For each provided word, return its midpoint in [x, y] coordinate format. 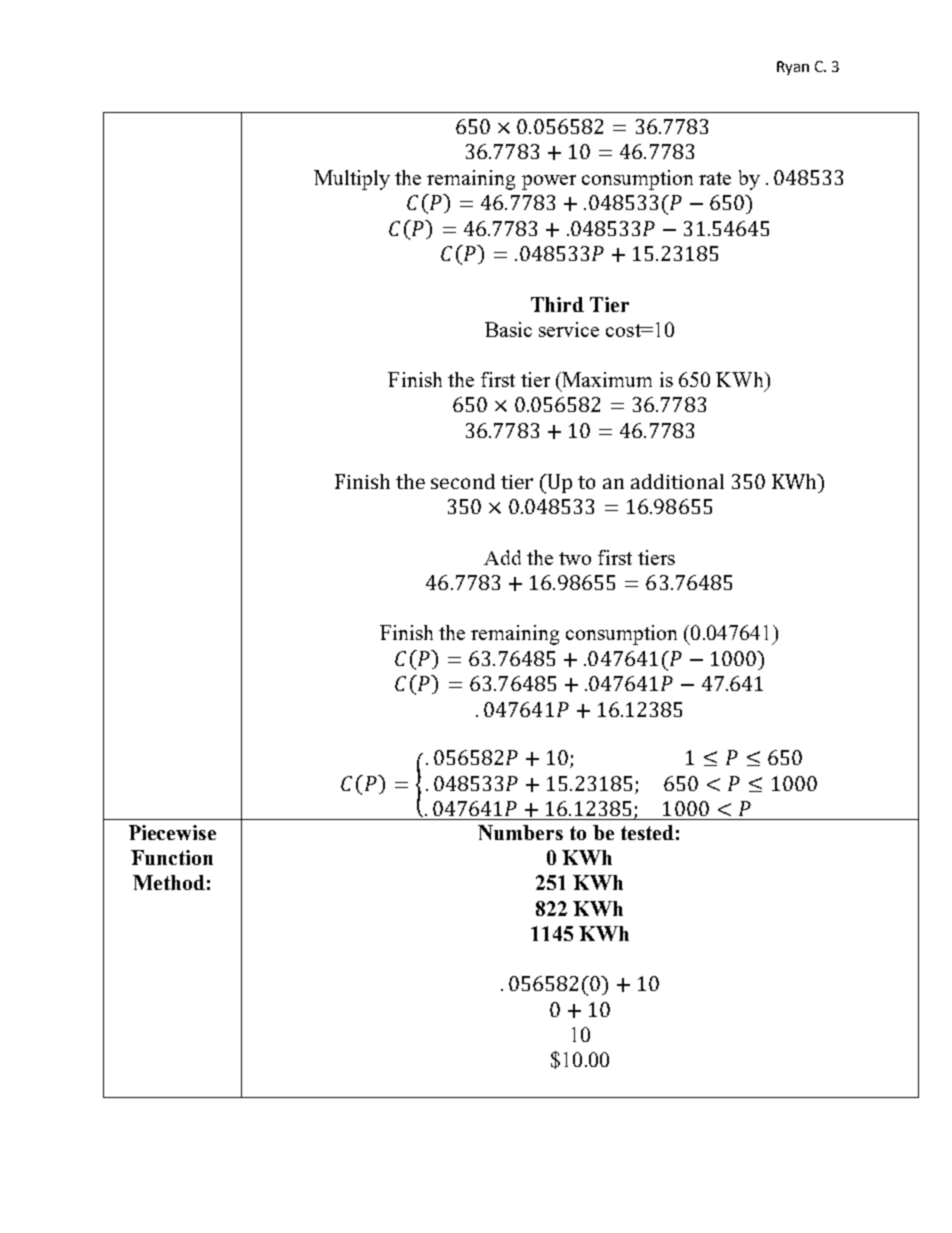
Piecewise [172, 832]
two [575, 558]
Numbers [520, 832]
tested [647, 832]
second [463, 481]
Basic [508, 329]
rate [715, 178]
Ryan [793, 68]
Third [557, 304]
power [549, 182]
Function [172, 857]
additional [677, 481]
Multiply [352, 180]
